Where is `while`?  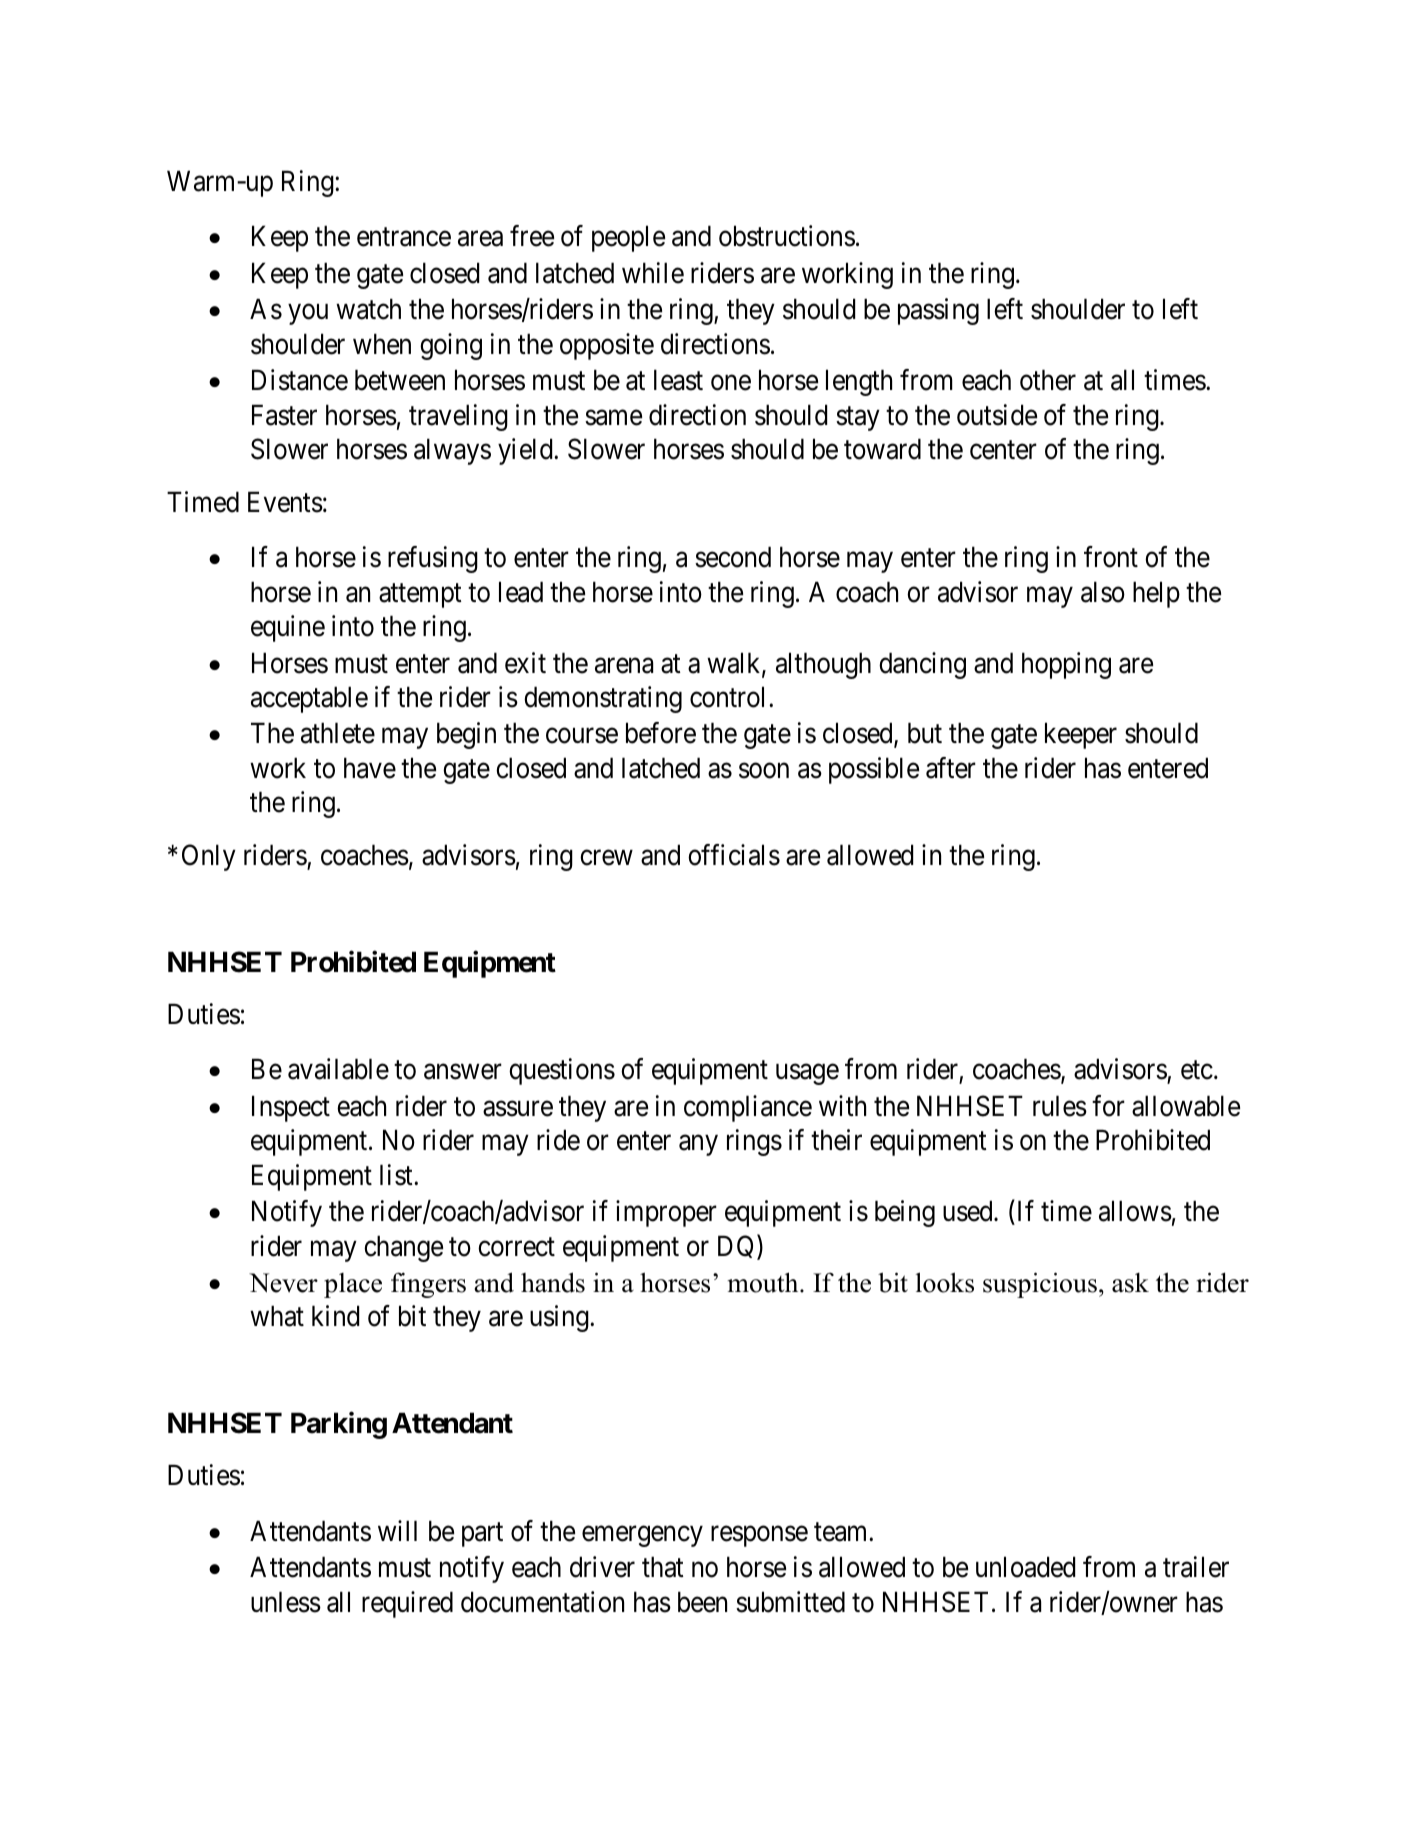 while is located at coordinates (653, 273).
